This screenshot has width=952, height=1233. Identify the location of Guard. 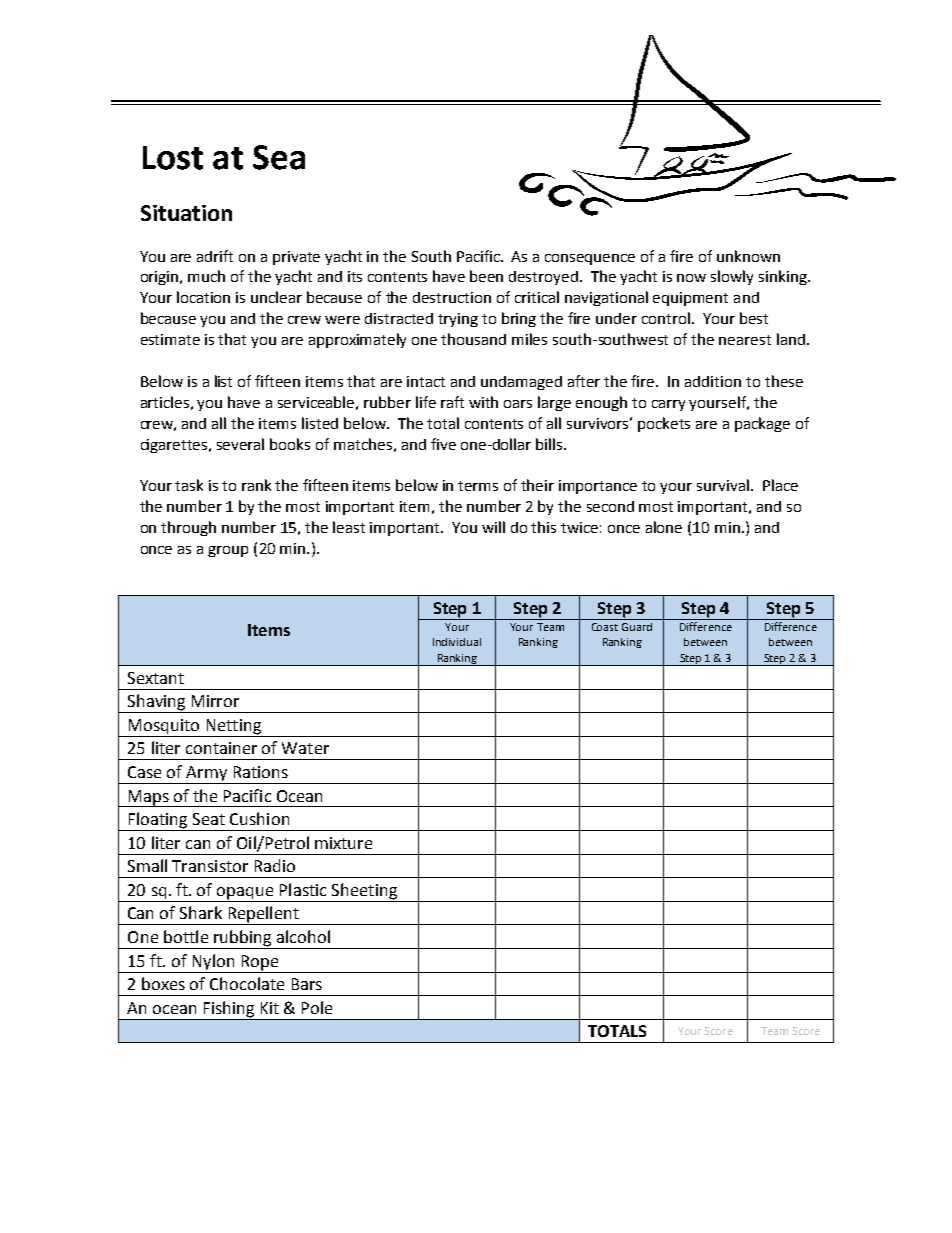
(637, 627).
